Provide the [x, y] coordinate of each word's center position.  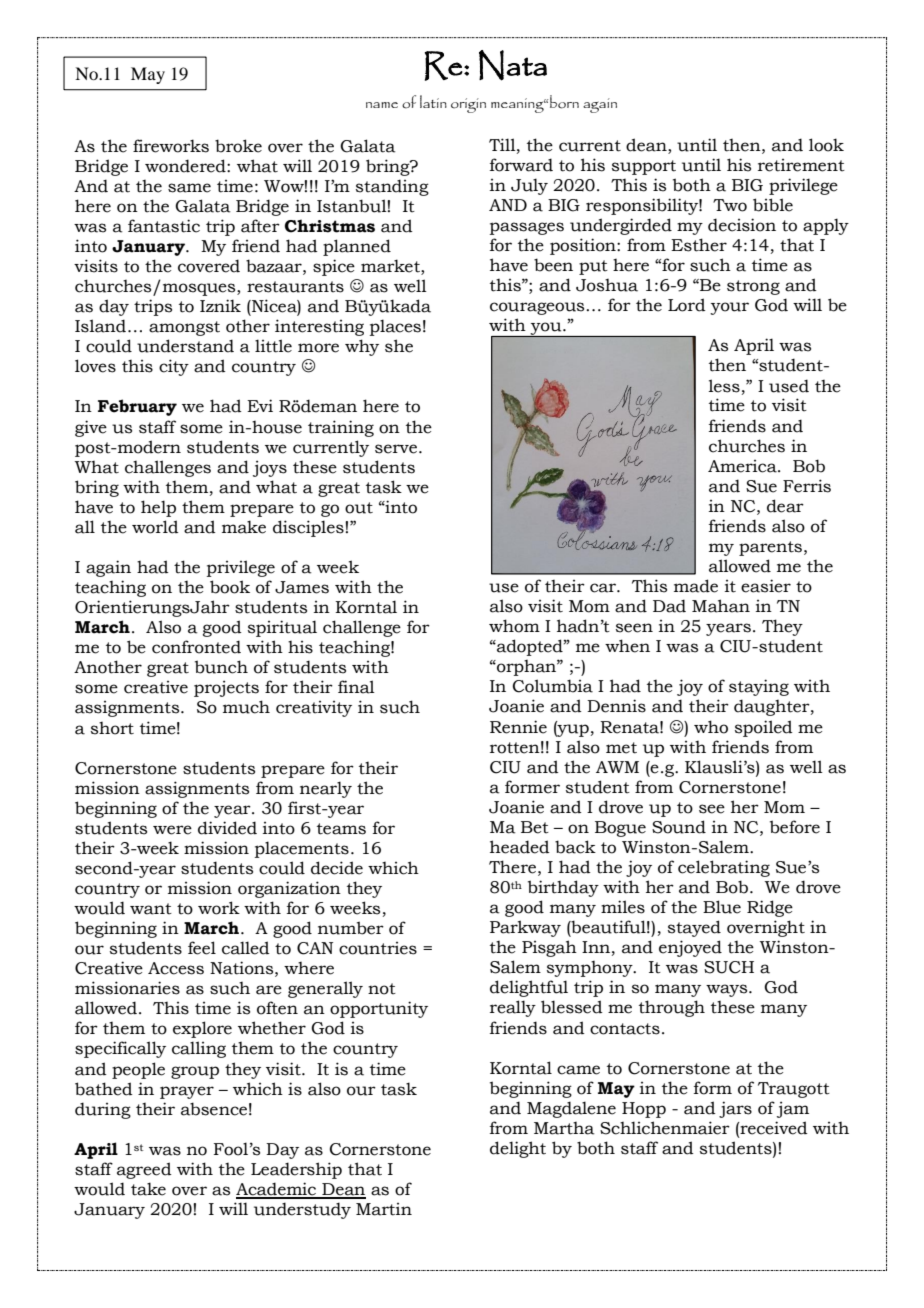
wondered [186, 166]
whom [514, 626]
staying [759, 687]
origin [468, 105]
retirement [801, 165]
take [148, 1189]
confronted [196, 647]
